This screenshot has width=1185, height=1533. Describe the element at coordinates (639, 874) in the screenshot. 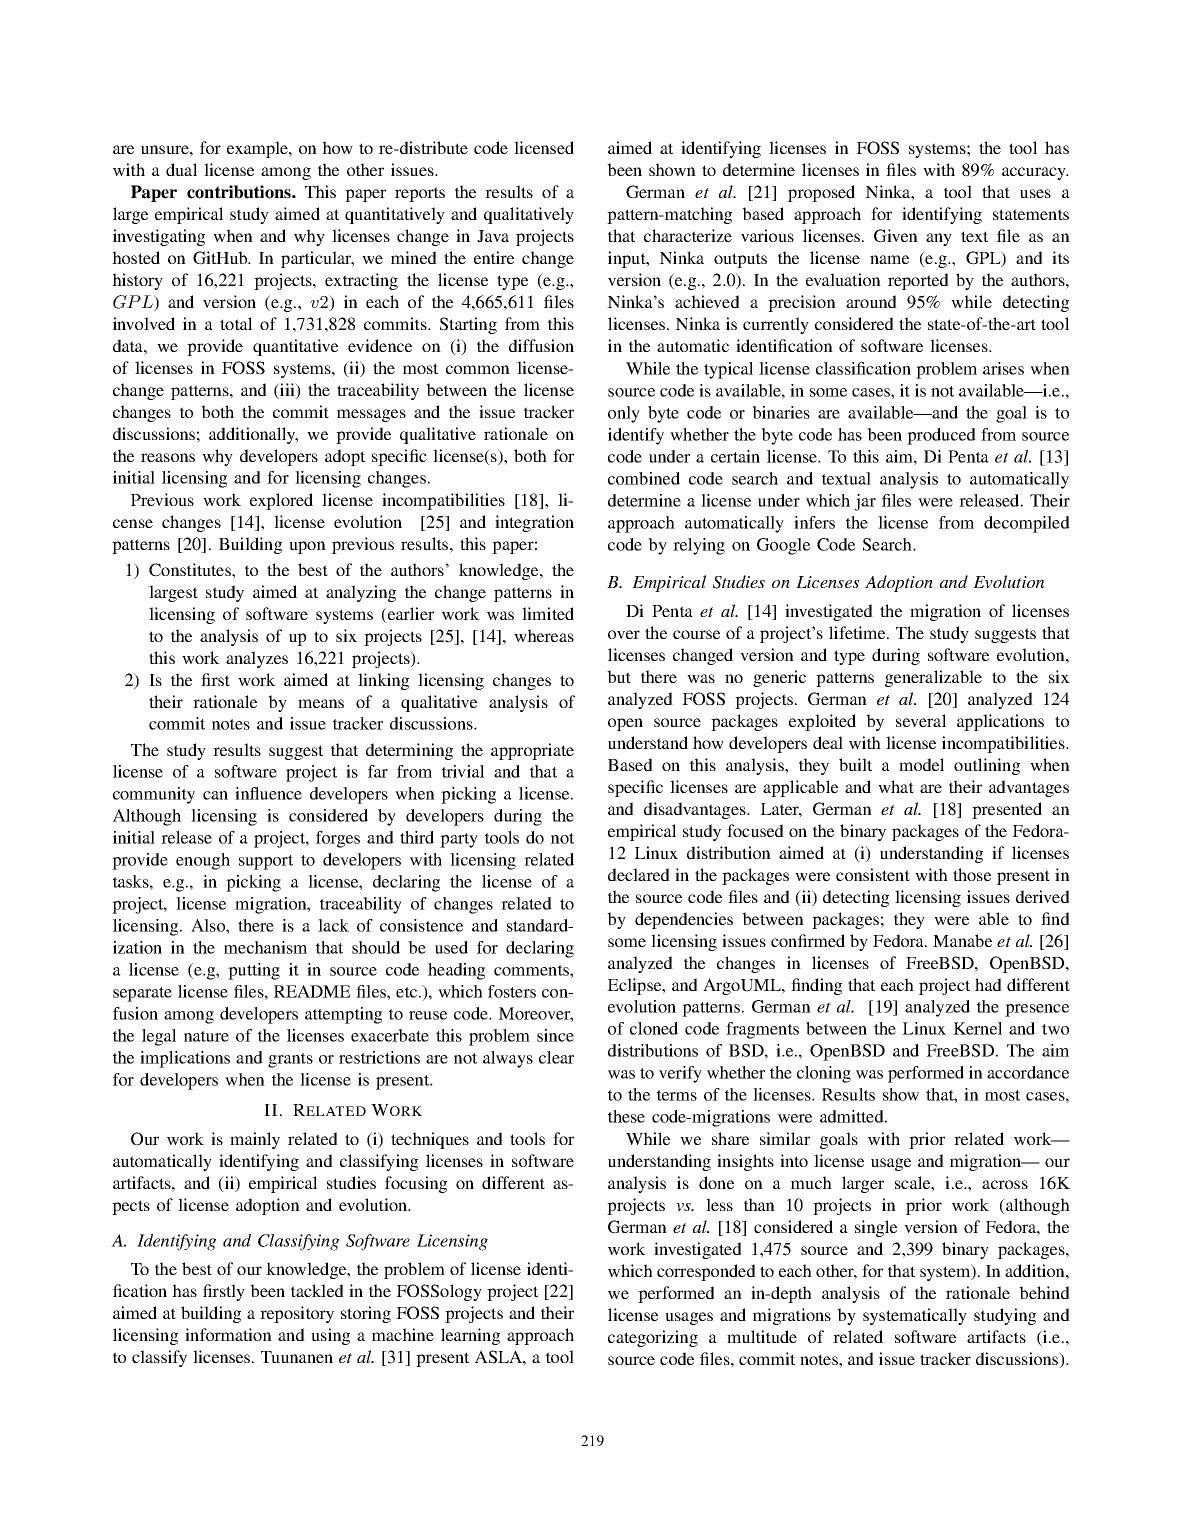

I see `declared` at that location.
